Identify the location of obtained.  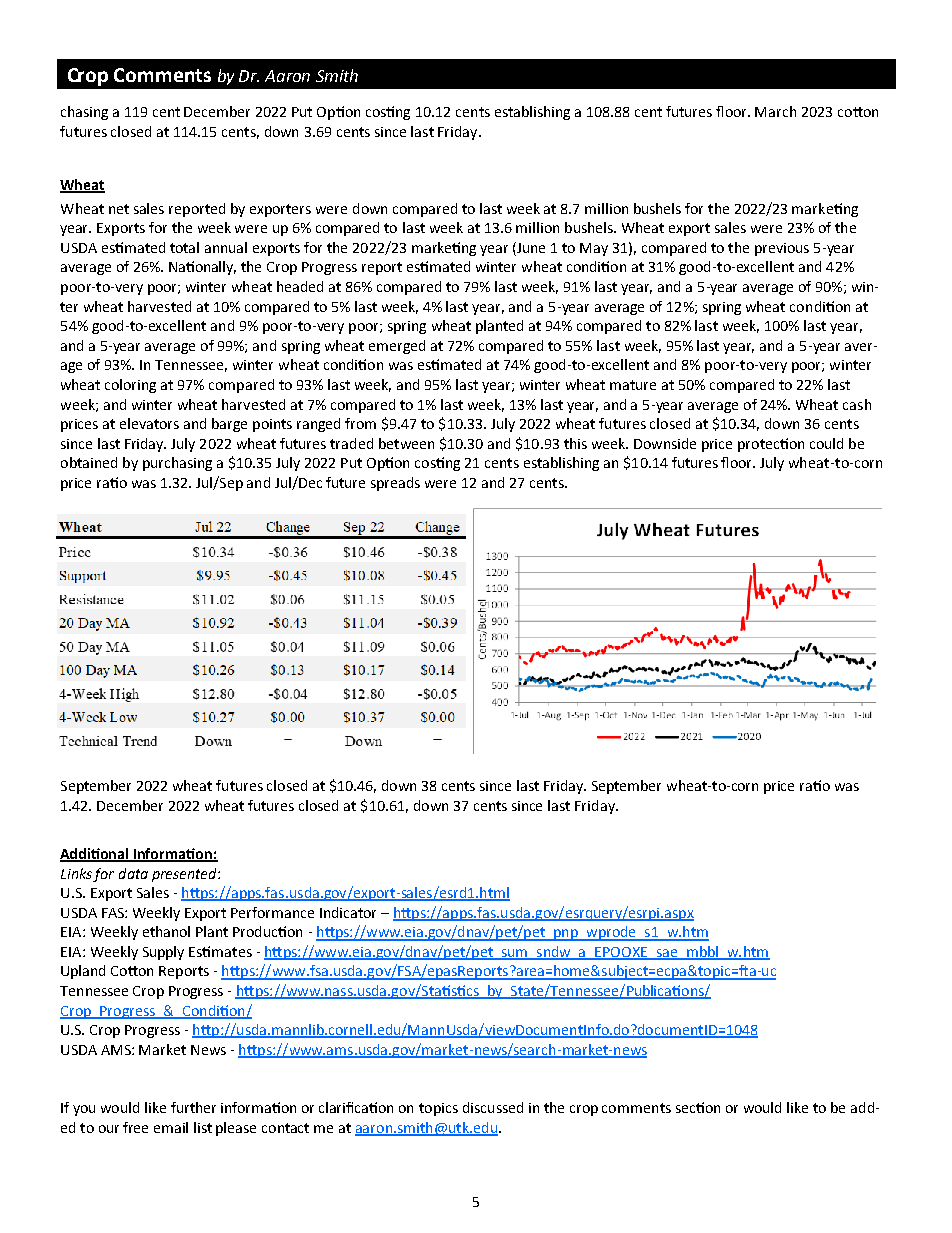
(89, 462).
